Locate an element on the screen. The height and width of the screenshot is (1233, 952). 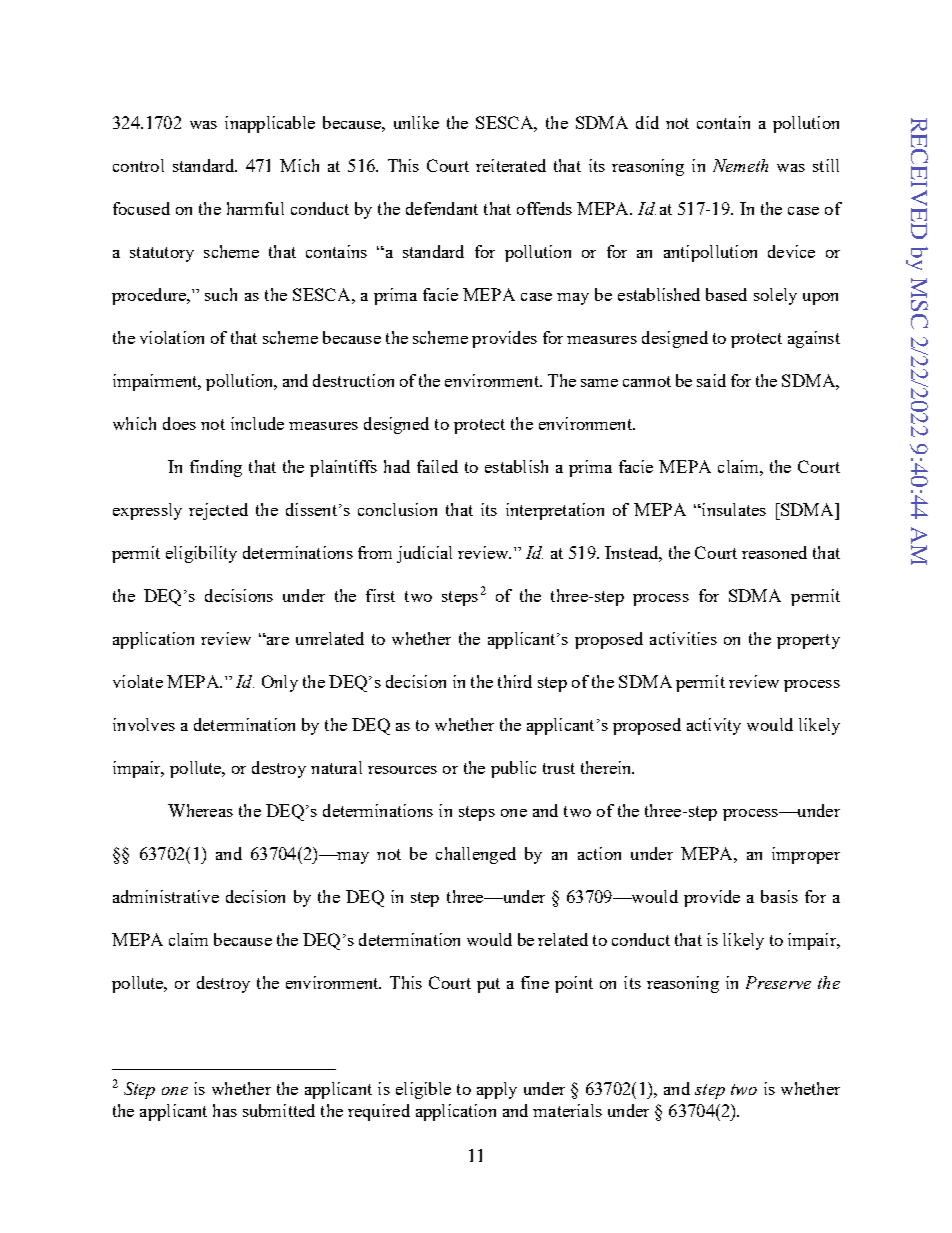
are is located at coordinates (276, 640).
